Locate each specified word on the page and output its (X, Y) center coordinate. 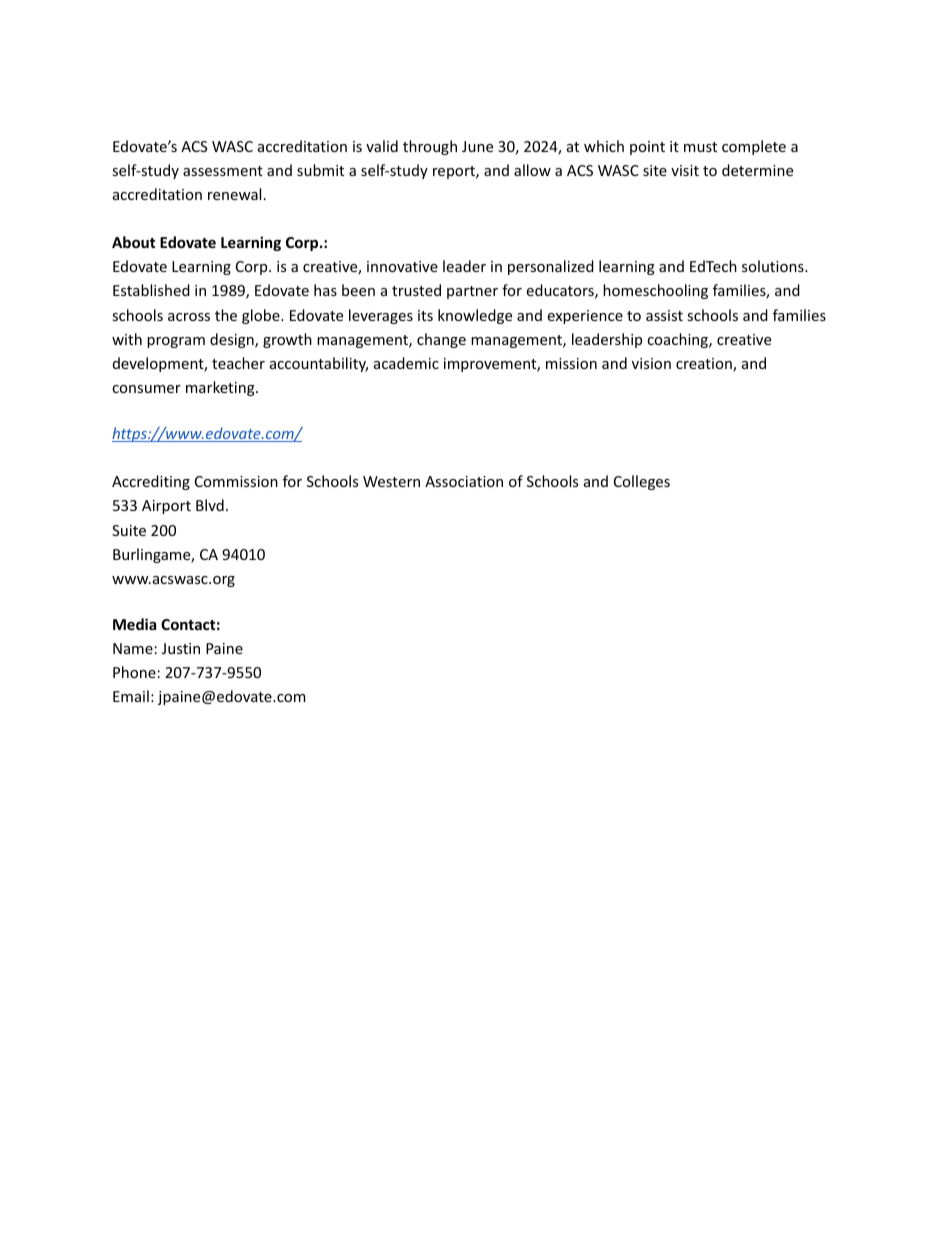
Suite (129, 530)
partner (472, 292)
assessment (223, 171)
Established (151, 290)
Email (131, 696)
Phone (134, 672)
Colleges (642, 482)
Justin (181, 648)
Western (391, 481)
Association (464, 481)
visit (685, 170)
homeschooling (655, 291)
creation (705, 365)
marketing (221, 388)
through (430, 147)
